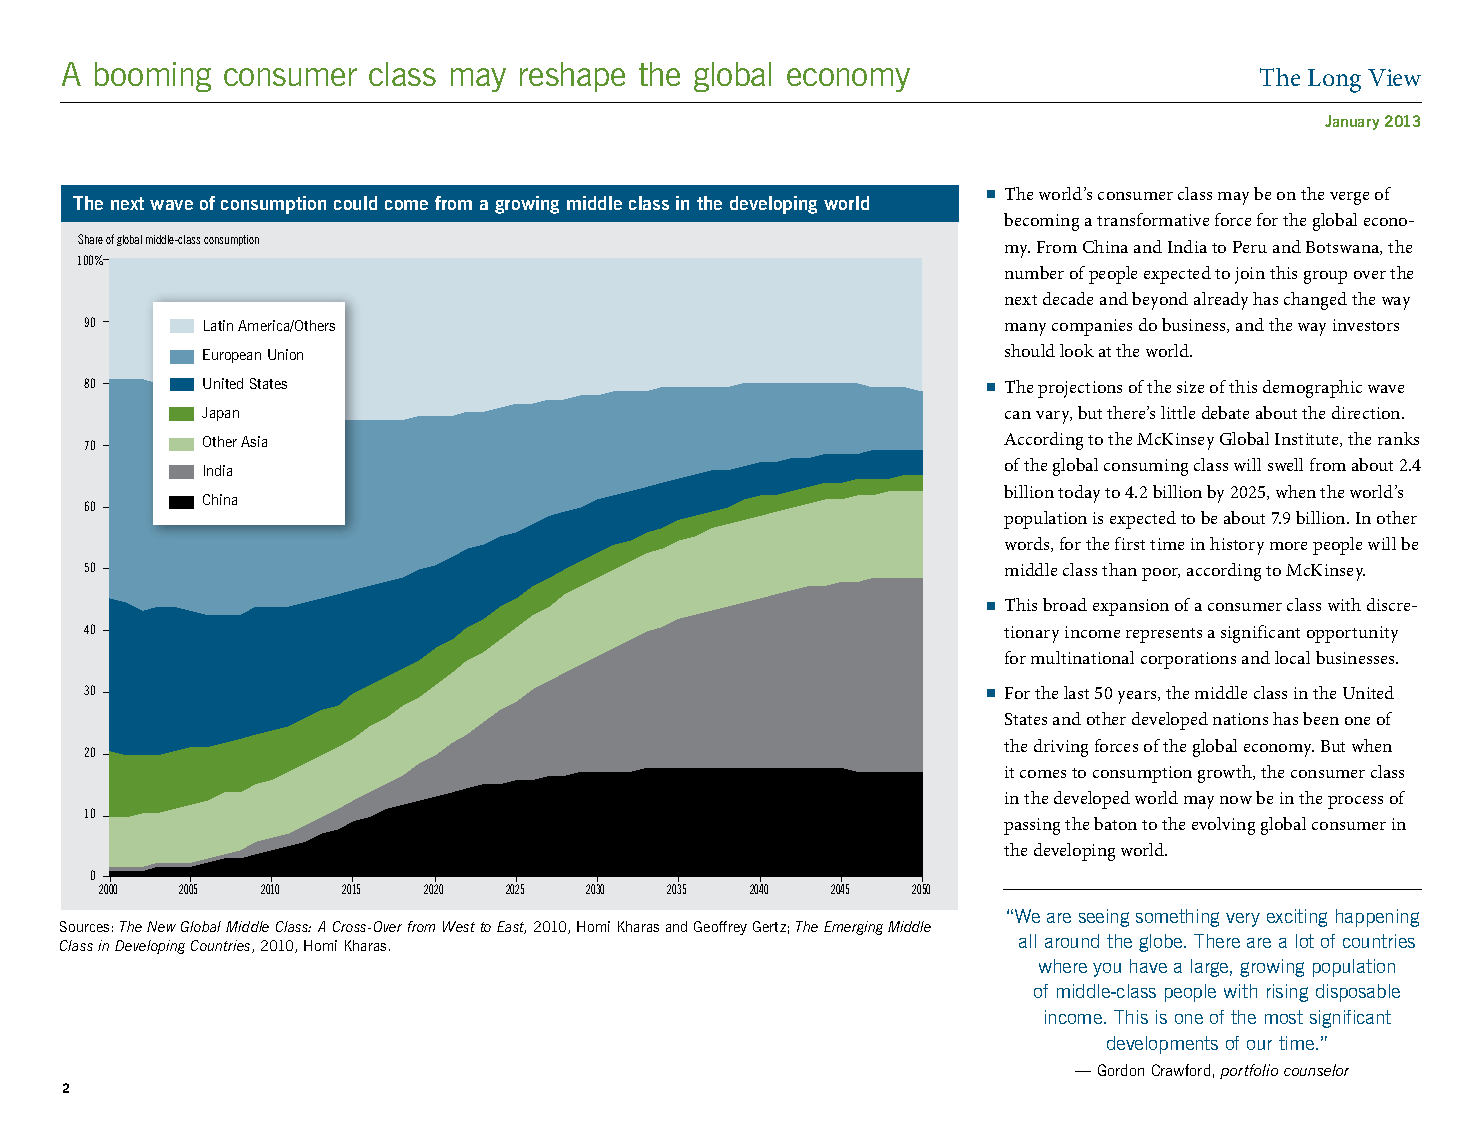  Describe the element at coordinates (1237, 546) in the screenshot. I see `history` at that location.
